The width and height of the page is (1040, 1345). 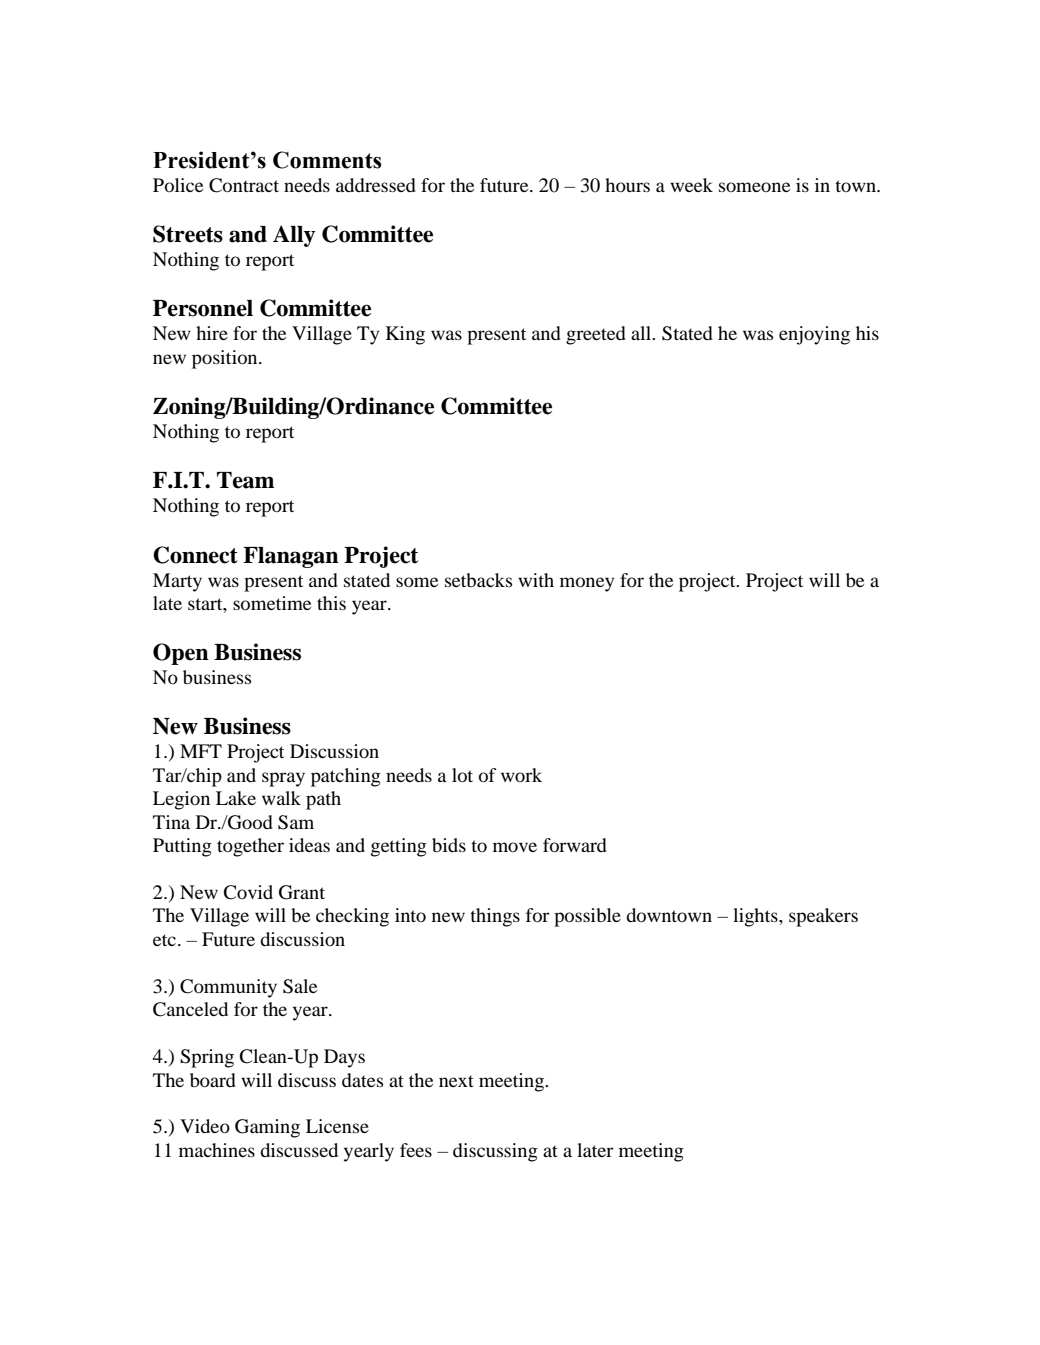 What do you see at coordinates (456, 1081) in the page?
I see `next` at bounding box center [456, 1081].
